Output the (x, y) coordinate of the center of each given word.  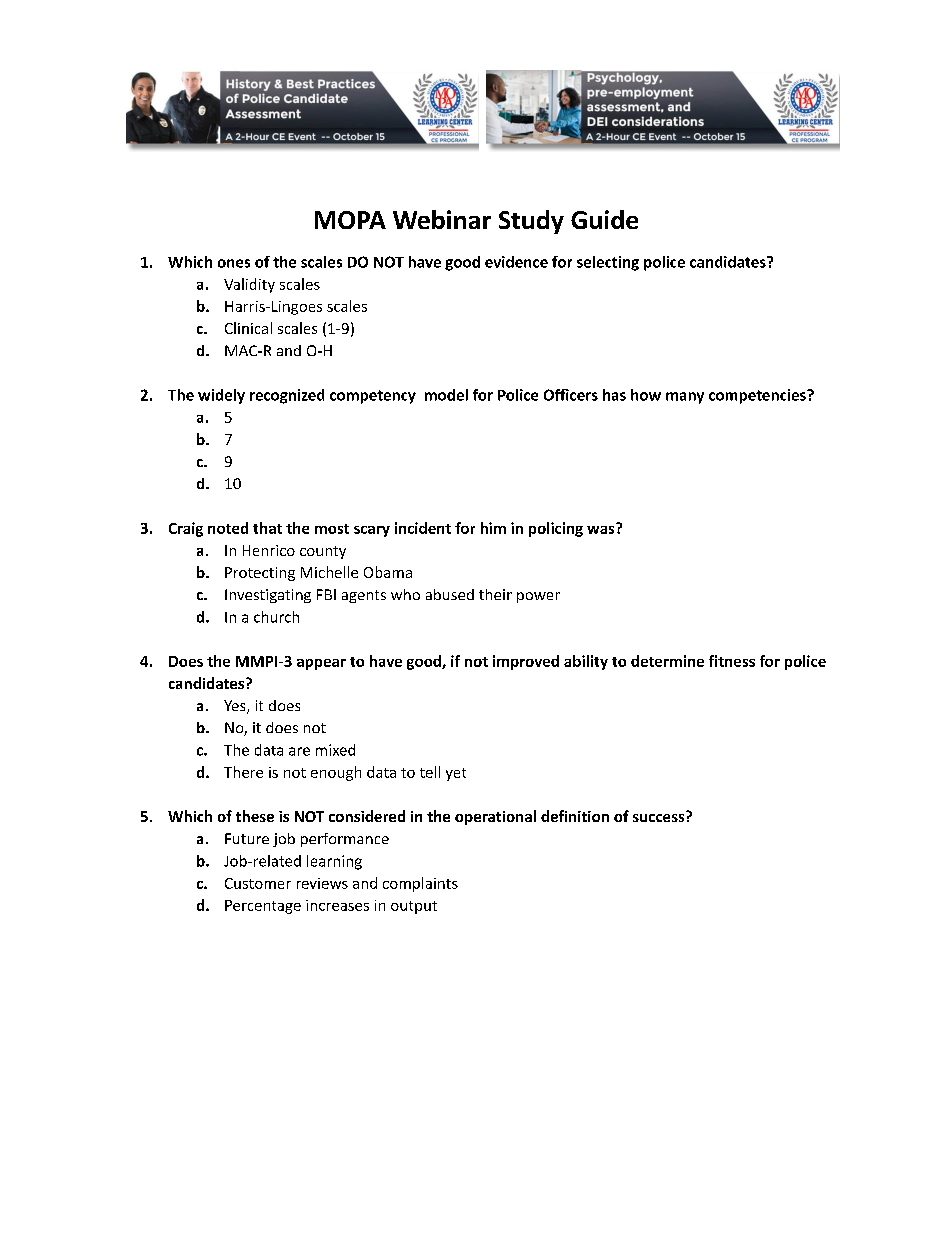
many (685, 398)
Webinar (442, 219)
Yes (236, 707)
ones (234, 263)
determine (667, 661)
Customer (258, 883)
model (446, 395)
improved (526, 662)
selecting (608, 263)
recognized (287, 396)
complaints (420, 884)
